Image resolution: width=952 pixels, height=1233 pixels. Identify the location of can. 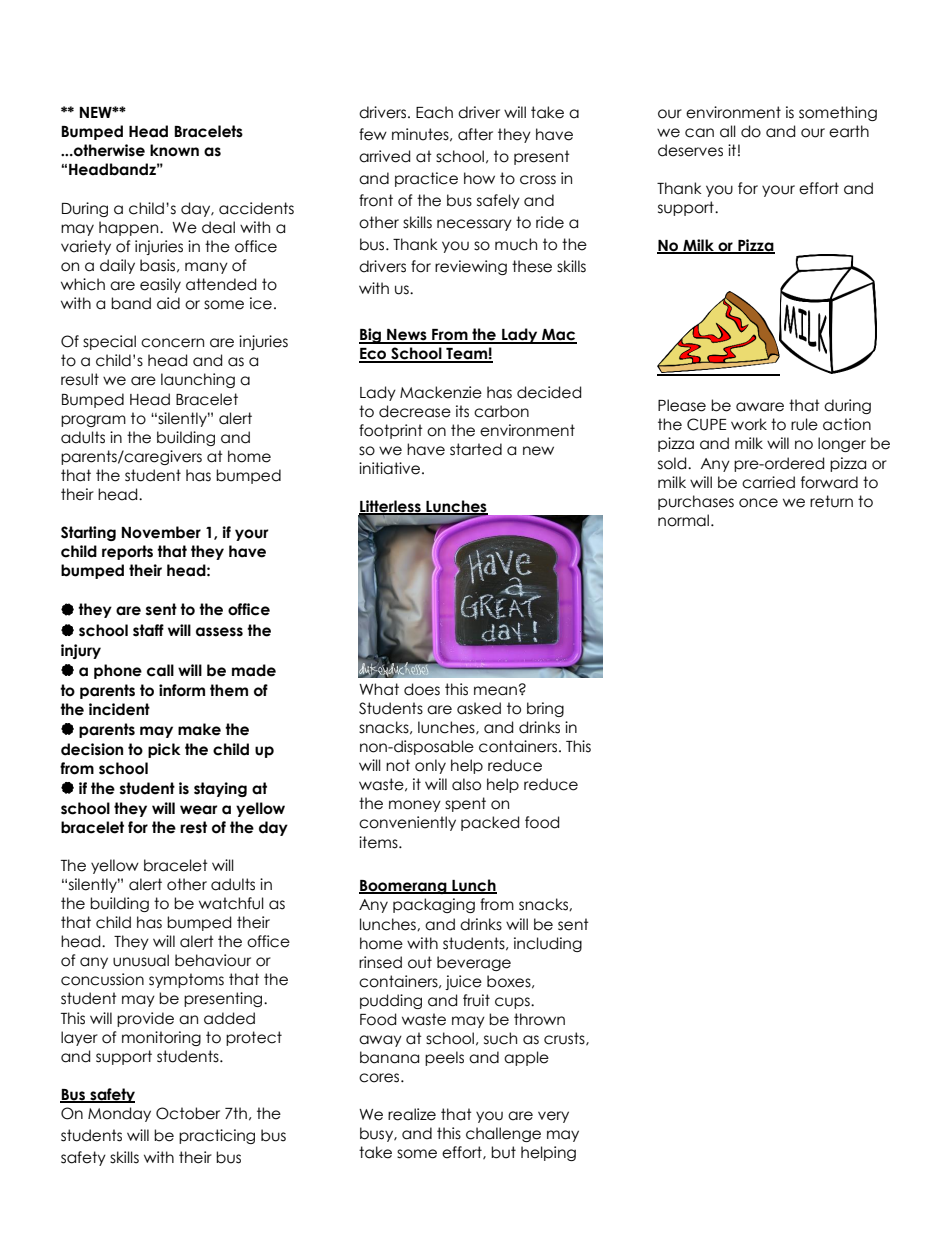
(699, 133).
